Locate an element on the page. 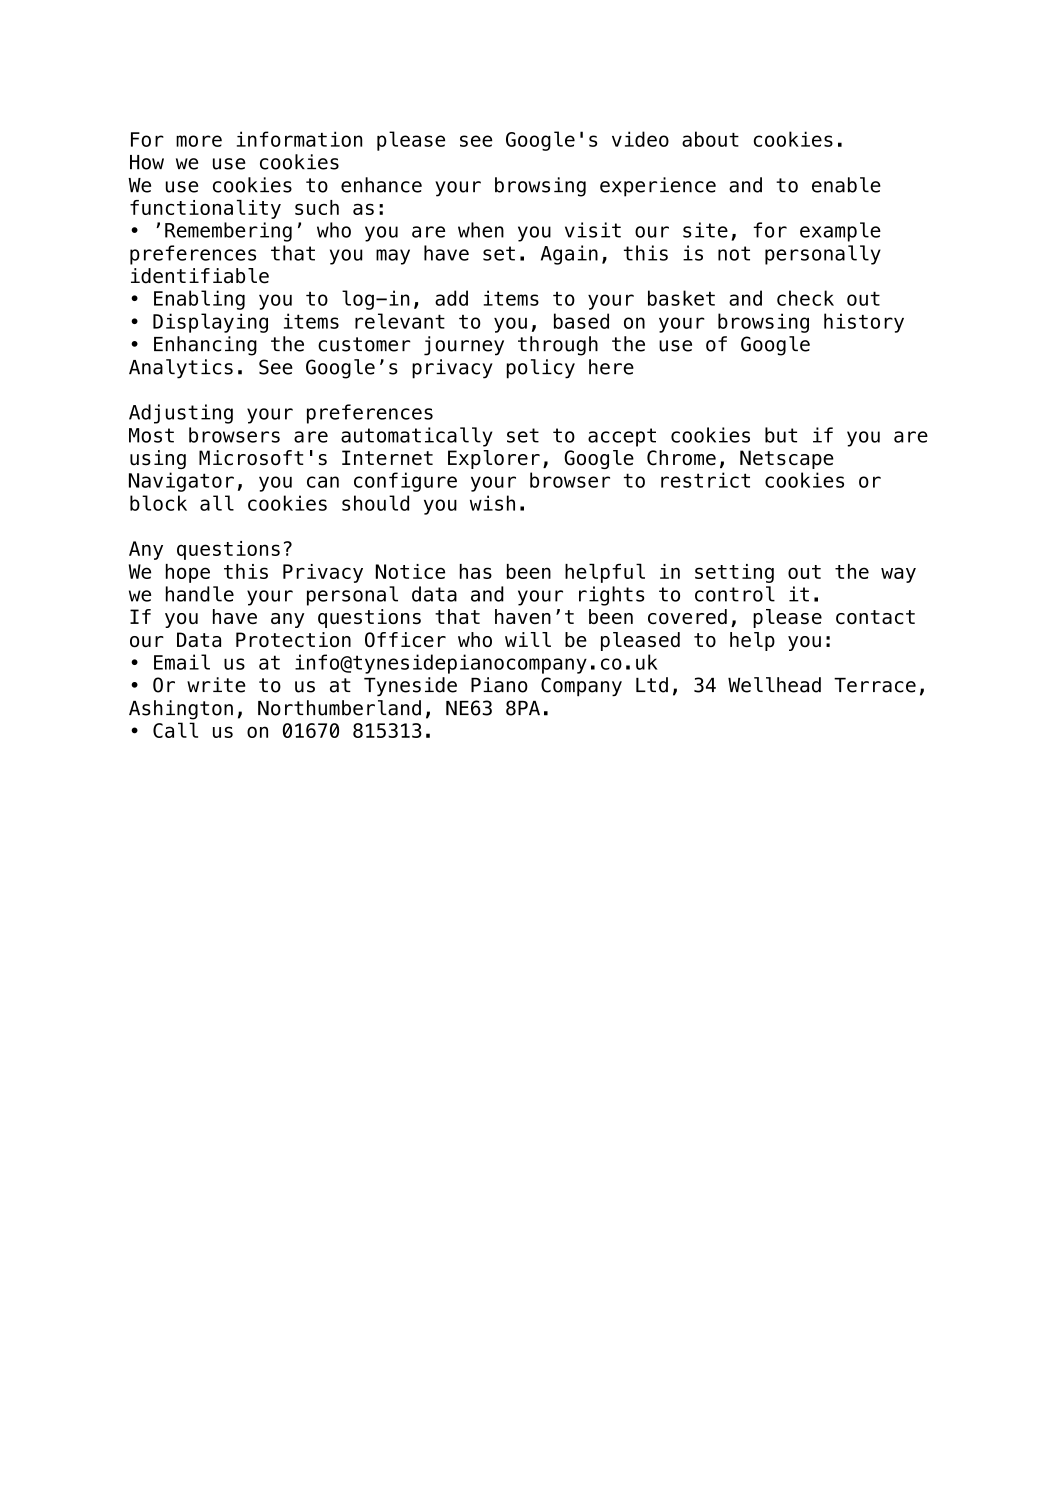 Image resolution: width=1057 pixels, height=1495 pixels. more is located at coordinates (199, 141).
